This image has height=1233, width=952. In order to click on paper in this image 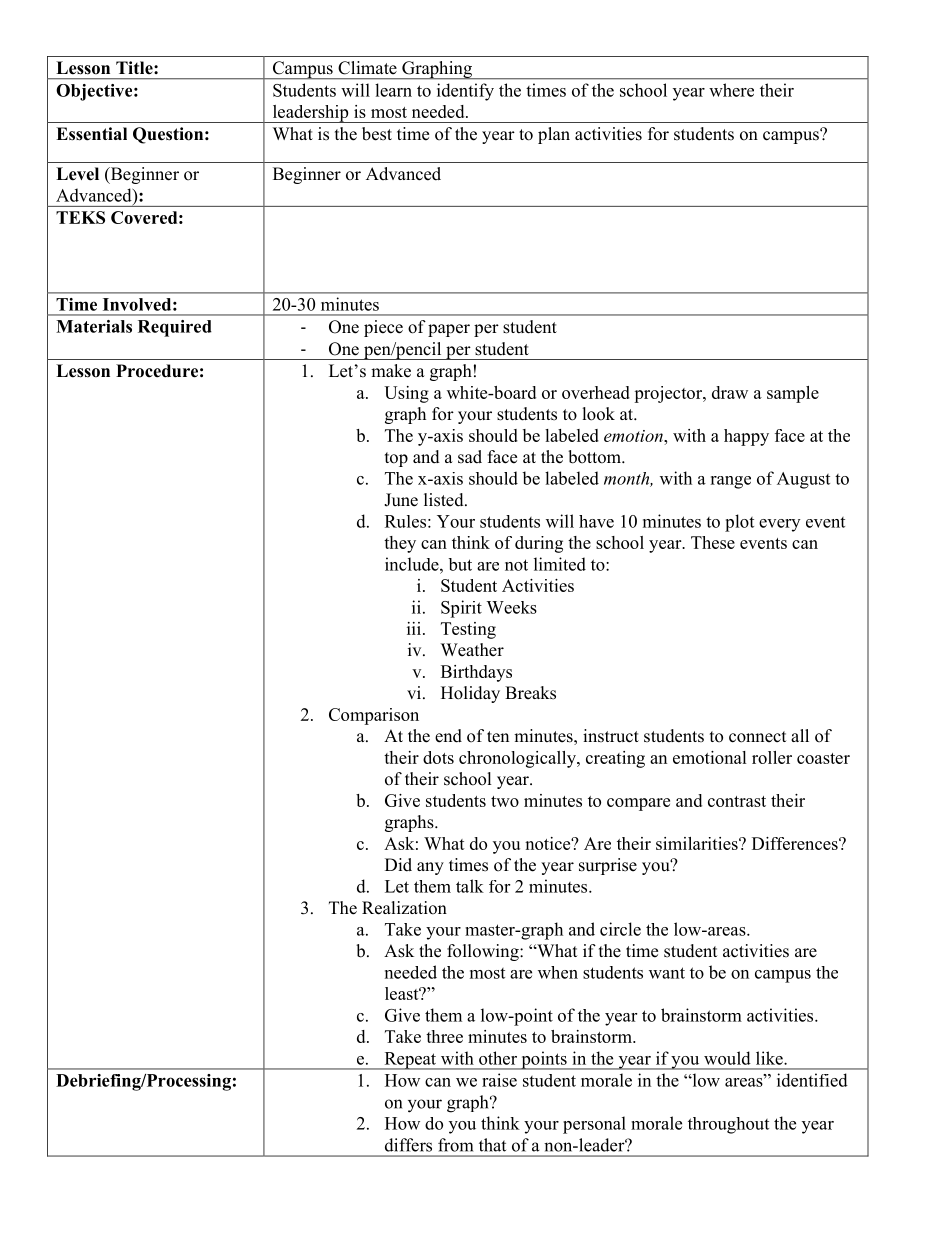, I will do `click(449, 330)`.
